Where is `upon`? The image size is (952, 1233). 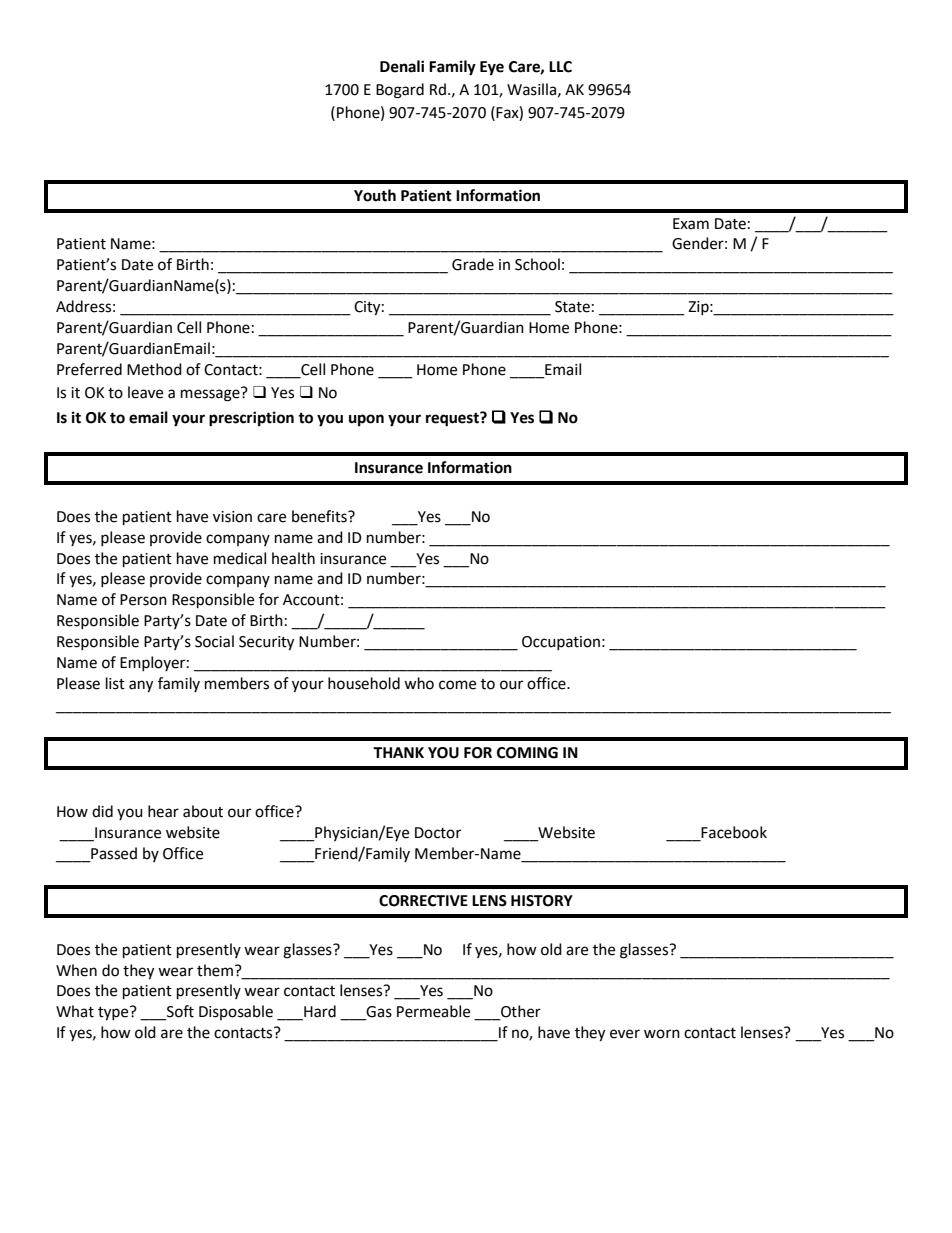
upon is located at coordinates (366, 420).
